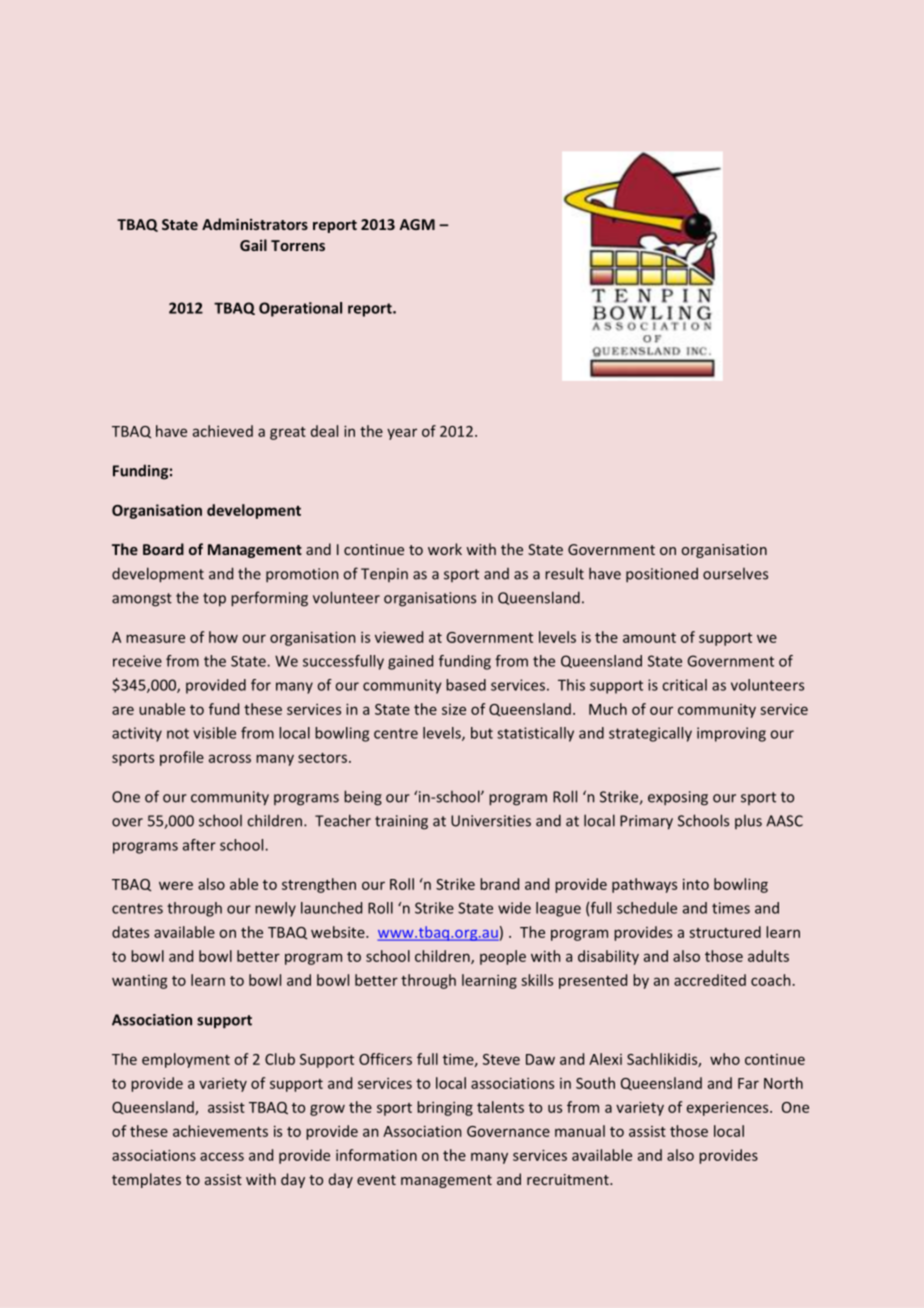  What do you see at coordinates (696, 884) in the document?
I see `into` at bounding box center [696, 884].
